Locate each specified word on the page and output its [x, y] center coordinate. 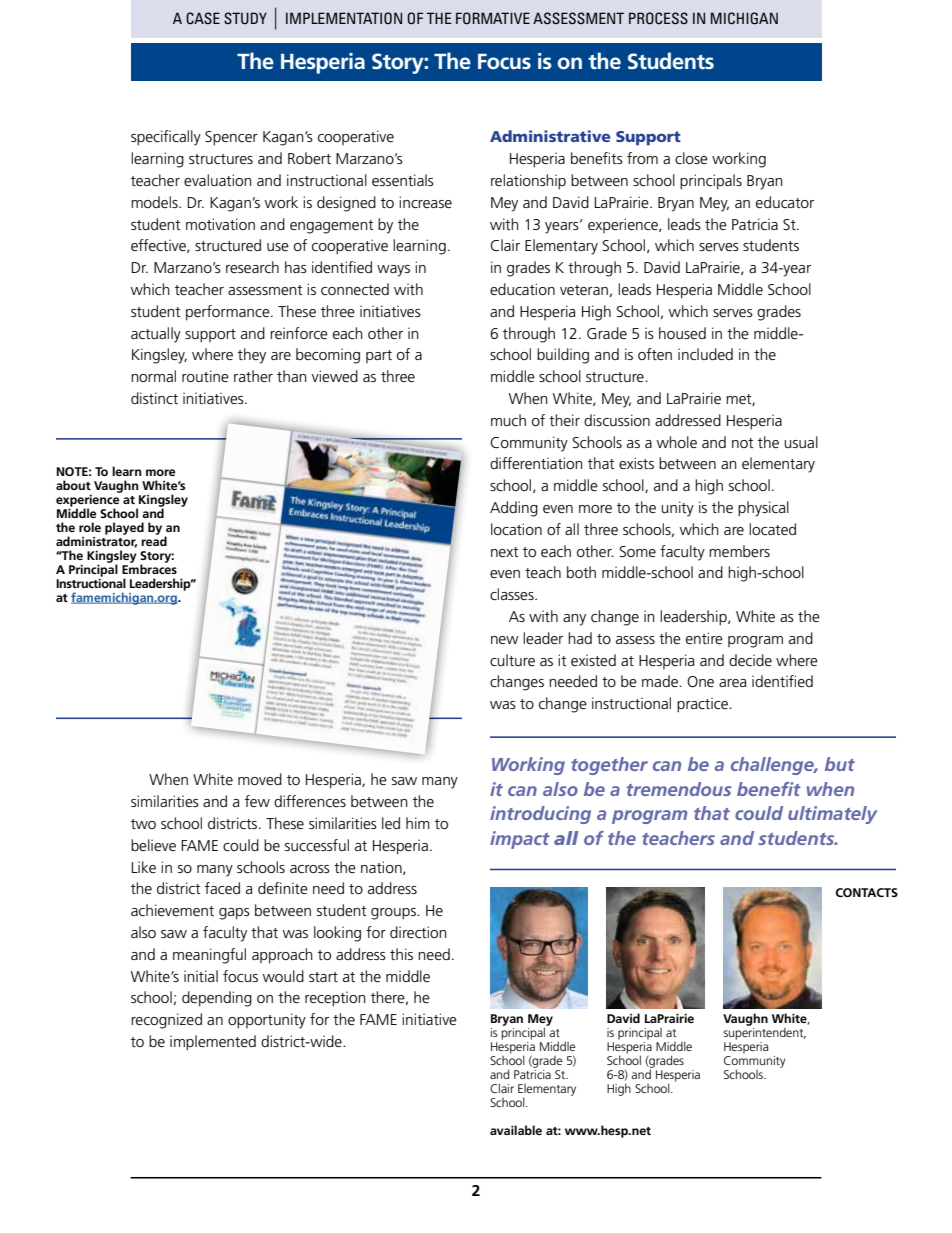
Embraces [149, 568]
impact [520, 840]
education [522, 289]
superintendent [764, 1032]
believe [153, 845]
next [505, 552]
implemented [213, 1043]
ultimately [832, 815]
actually [156, 335]
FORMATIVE [493, 18]
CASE [203, 18]
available [516, 1130]
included [705, 354]
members [739, 551]
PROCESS [658, 18]
